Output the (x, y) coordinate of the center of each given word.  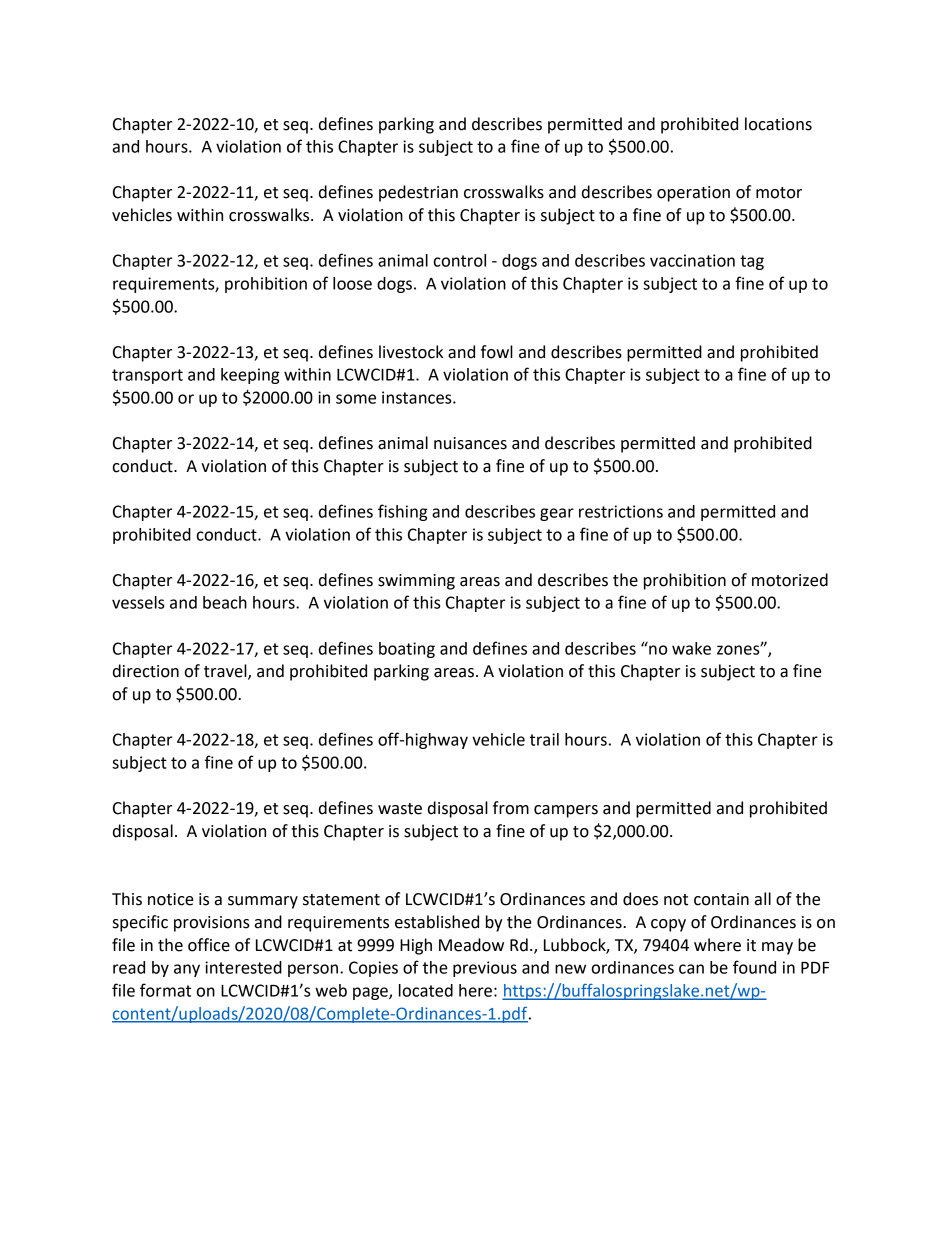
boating (407, 650)
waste (400, 809)
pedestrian (418, 193)
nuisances (470, 443)
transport (147, 376)
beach (225, 602)
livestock (411, 352)
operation (693, 194)
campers (566, 811)
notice (171, 899)
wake (691, 648)
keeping (250, 376)
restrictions (621, 511)
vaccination (692, 260)
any (187, 970)
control (460, 260)
